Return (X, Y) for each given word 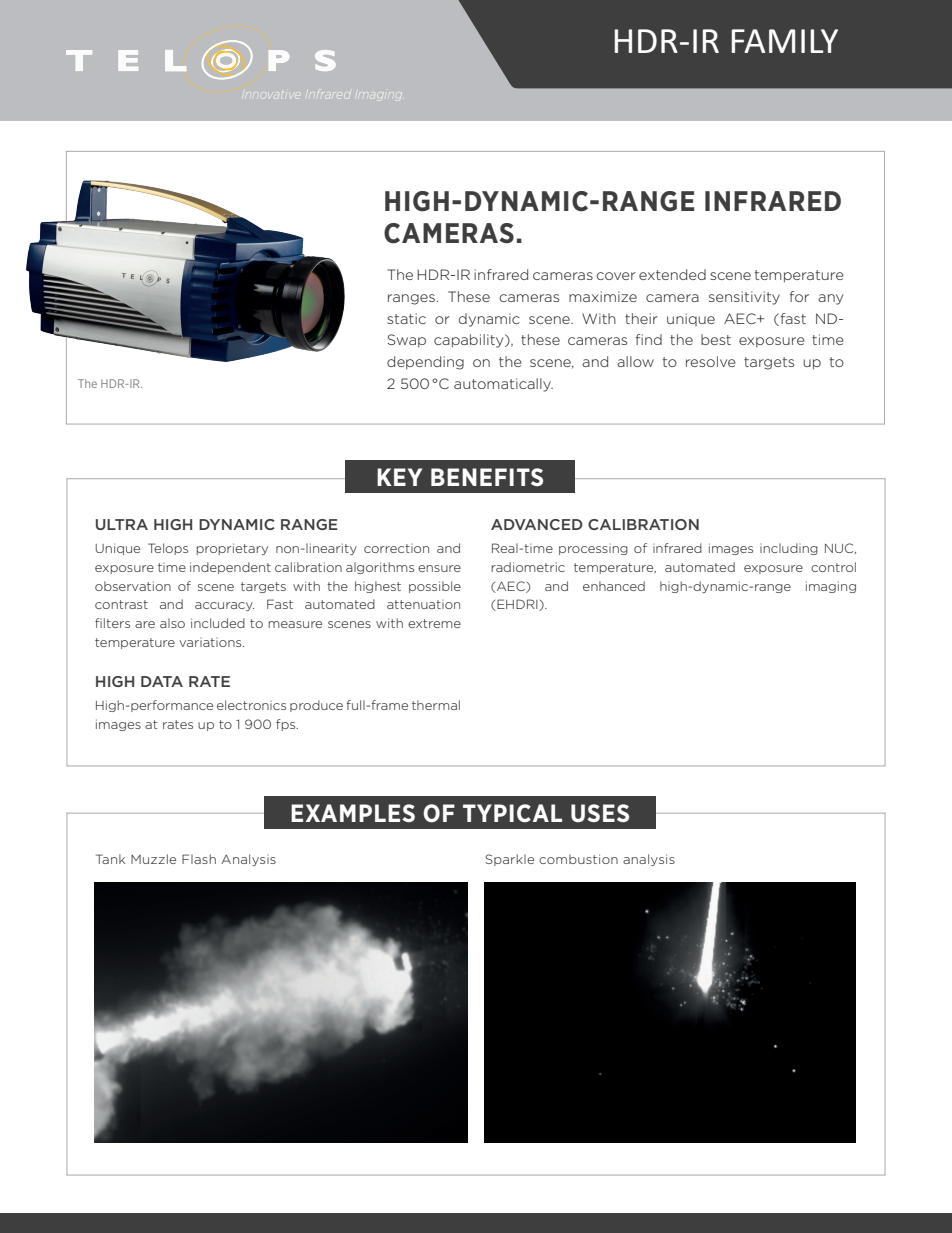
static (406, 318)
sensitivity (744, 298)
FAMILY (784, 41)
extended (672, 274)
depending (425, 363)
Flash (199, 859)
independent (230, 568)
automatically (503, 385)
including (789, 549)
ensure (439, 568)
